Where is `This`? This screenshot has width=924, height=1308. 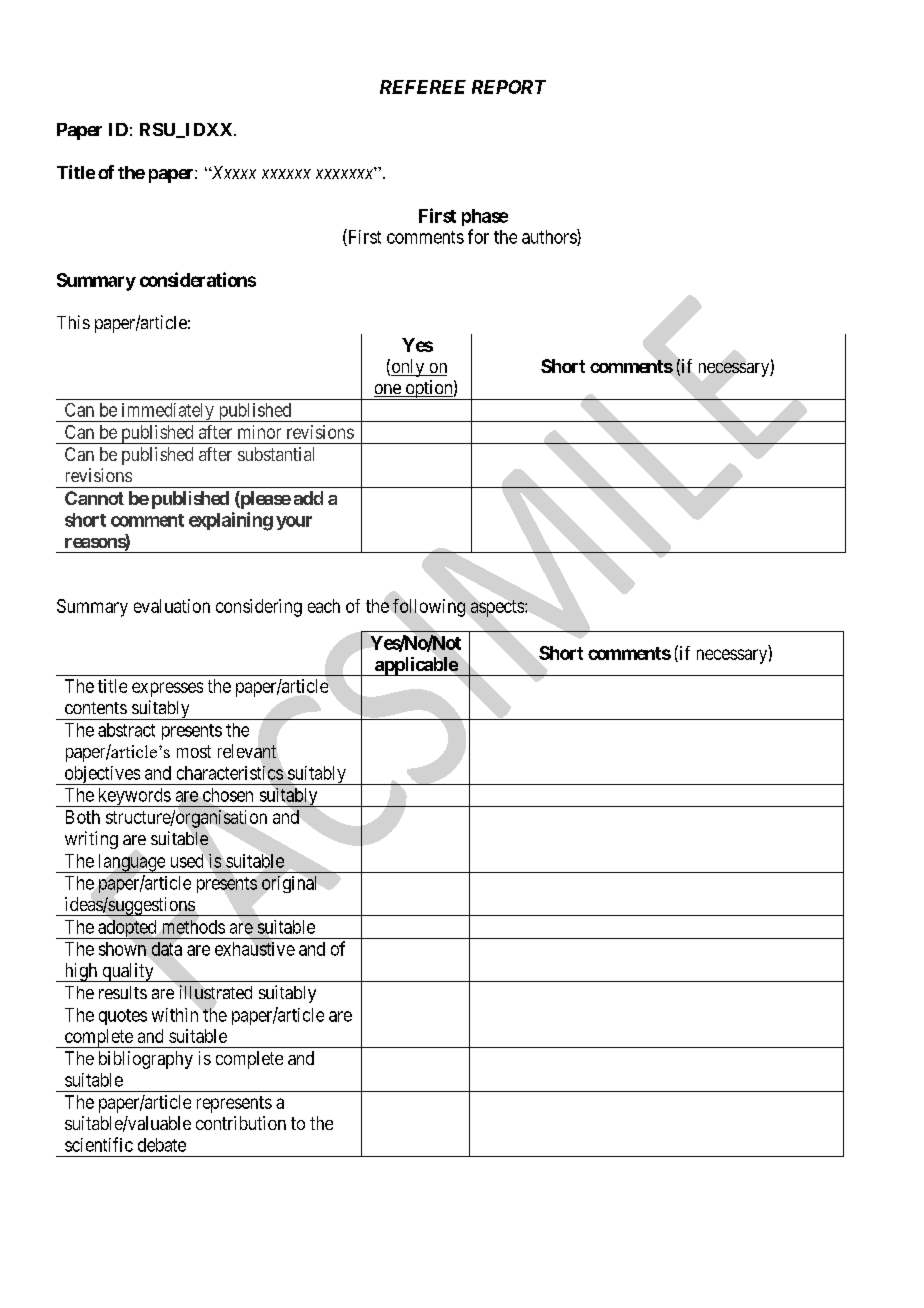
This is located at coordinates (73, 322).
